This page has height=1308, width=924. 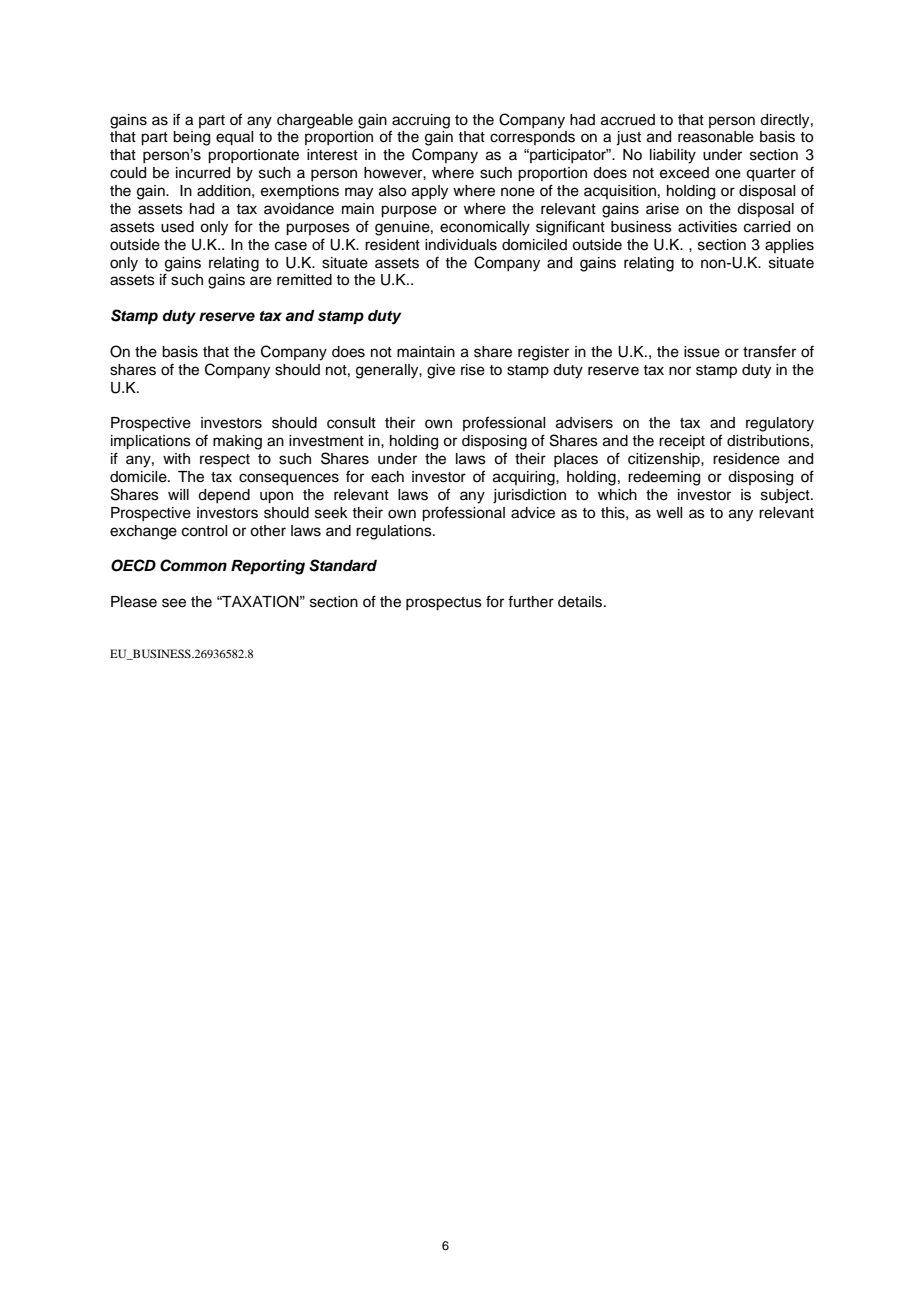 What do you see at coordinates (237, 442) in the page?
I see `making` at bounding box center [237, 442].
